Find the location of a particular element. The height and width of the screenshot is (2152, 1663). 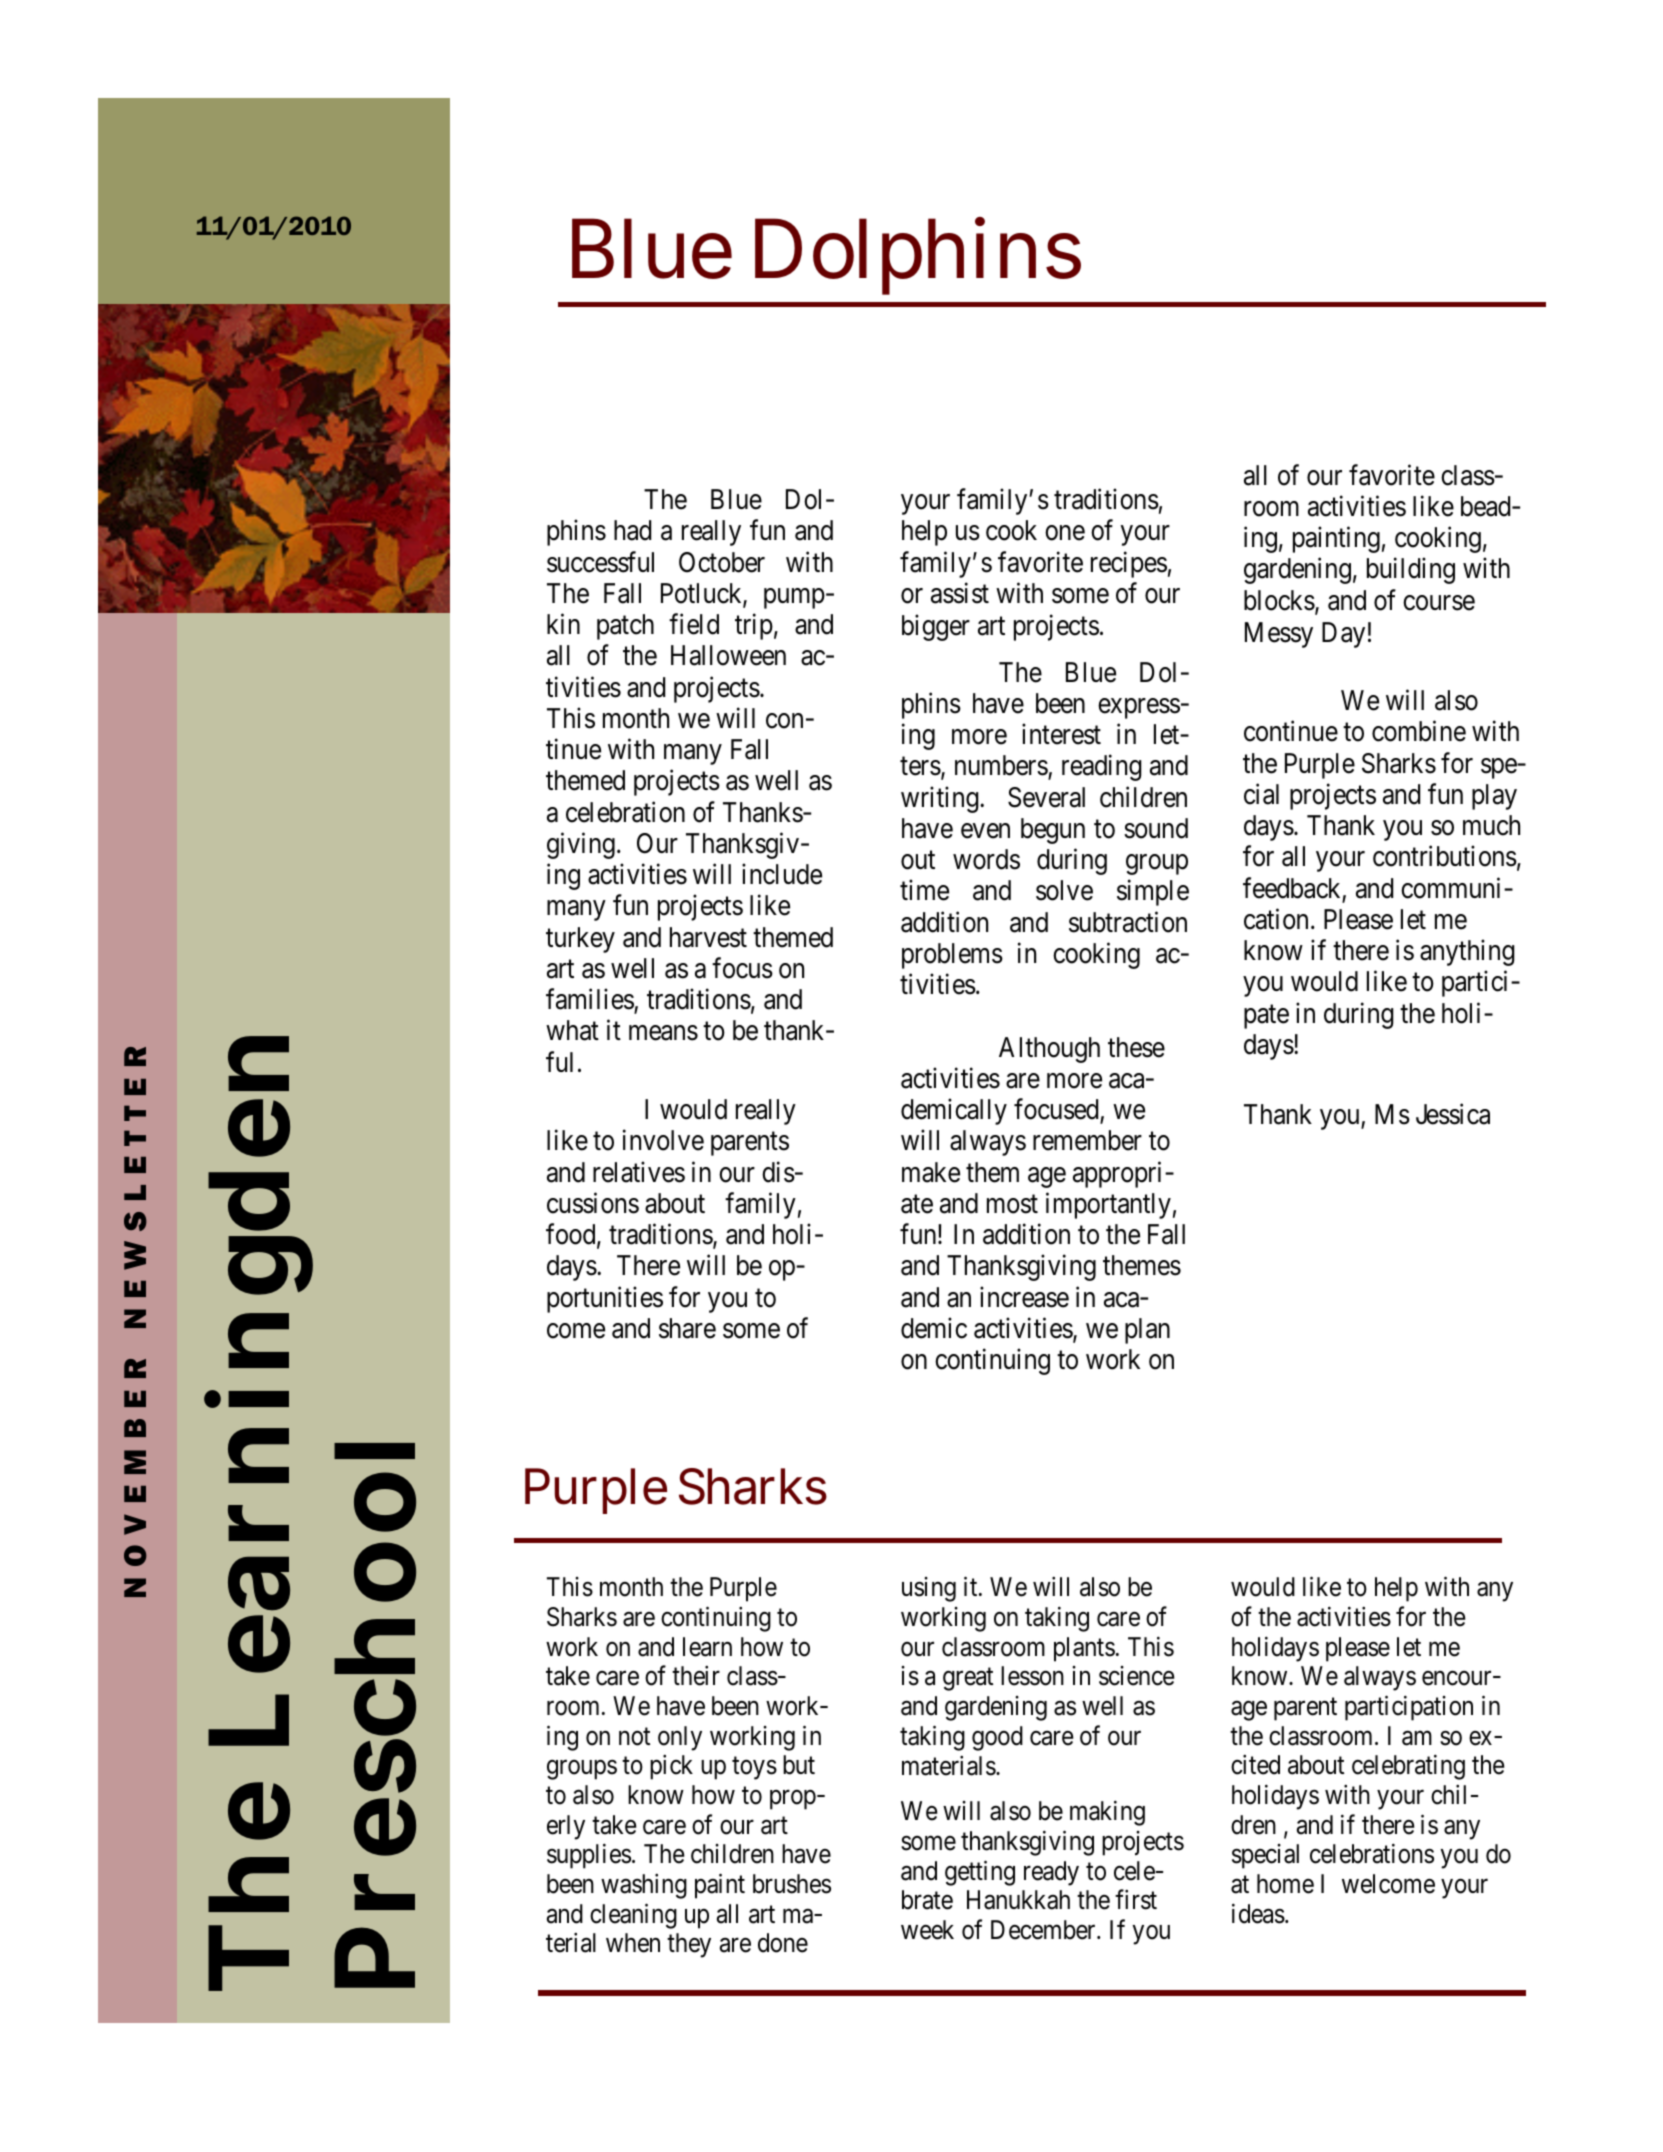

science is located at coordinates (1137, 1676).
